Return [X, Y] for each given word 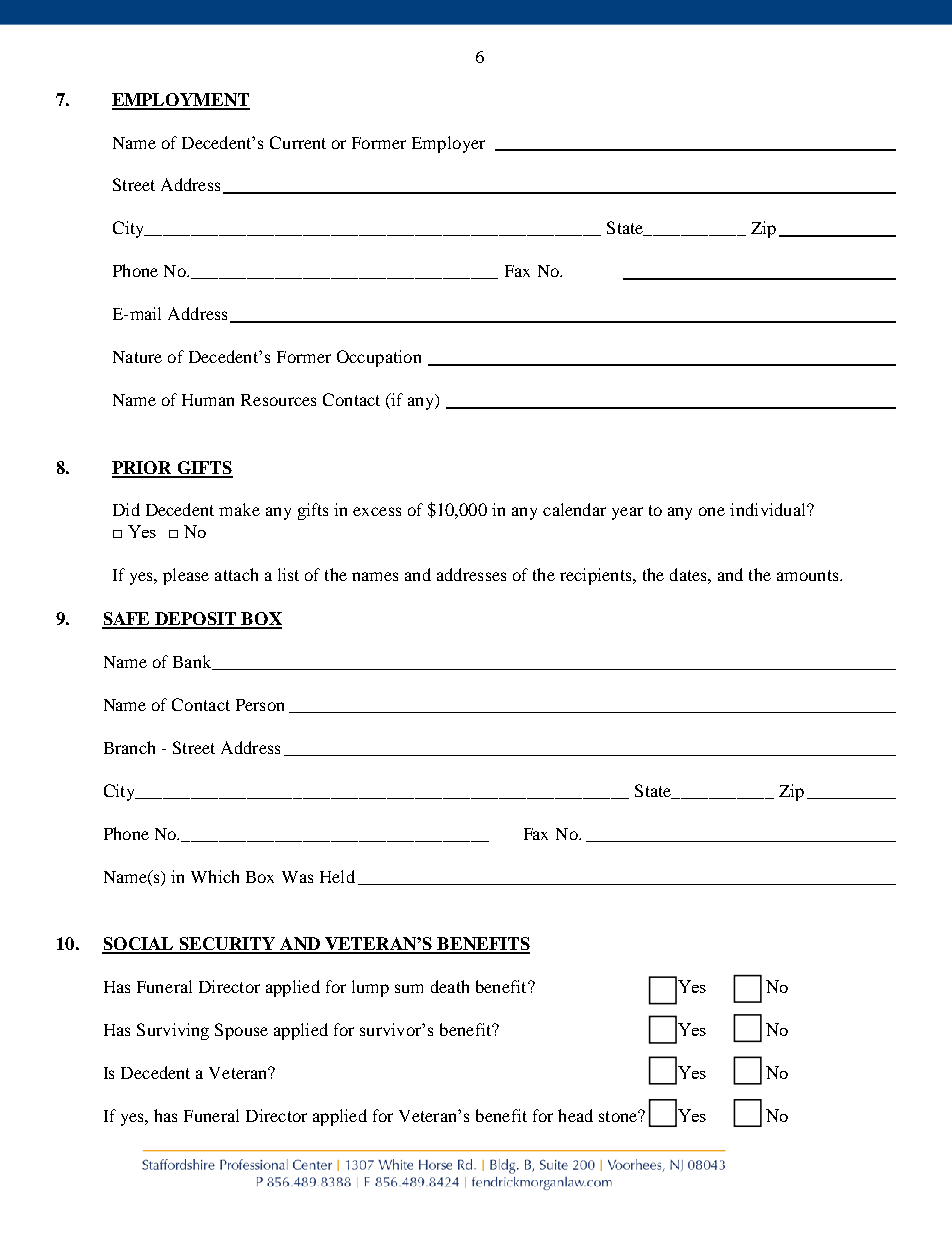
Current [298, 142]
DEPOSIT [196, 620]
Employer [448, 144]
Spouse [241, 1031]
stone [619, 1116]
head [575, 1115]
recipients [597, 576]
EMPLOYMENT [181, 101]
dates [689, 574]
